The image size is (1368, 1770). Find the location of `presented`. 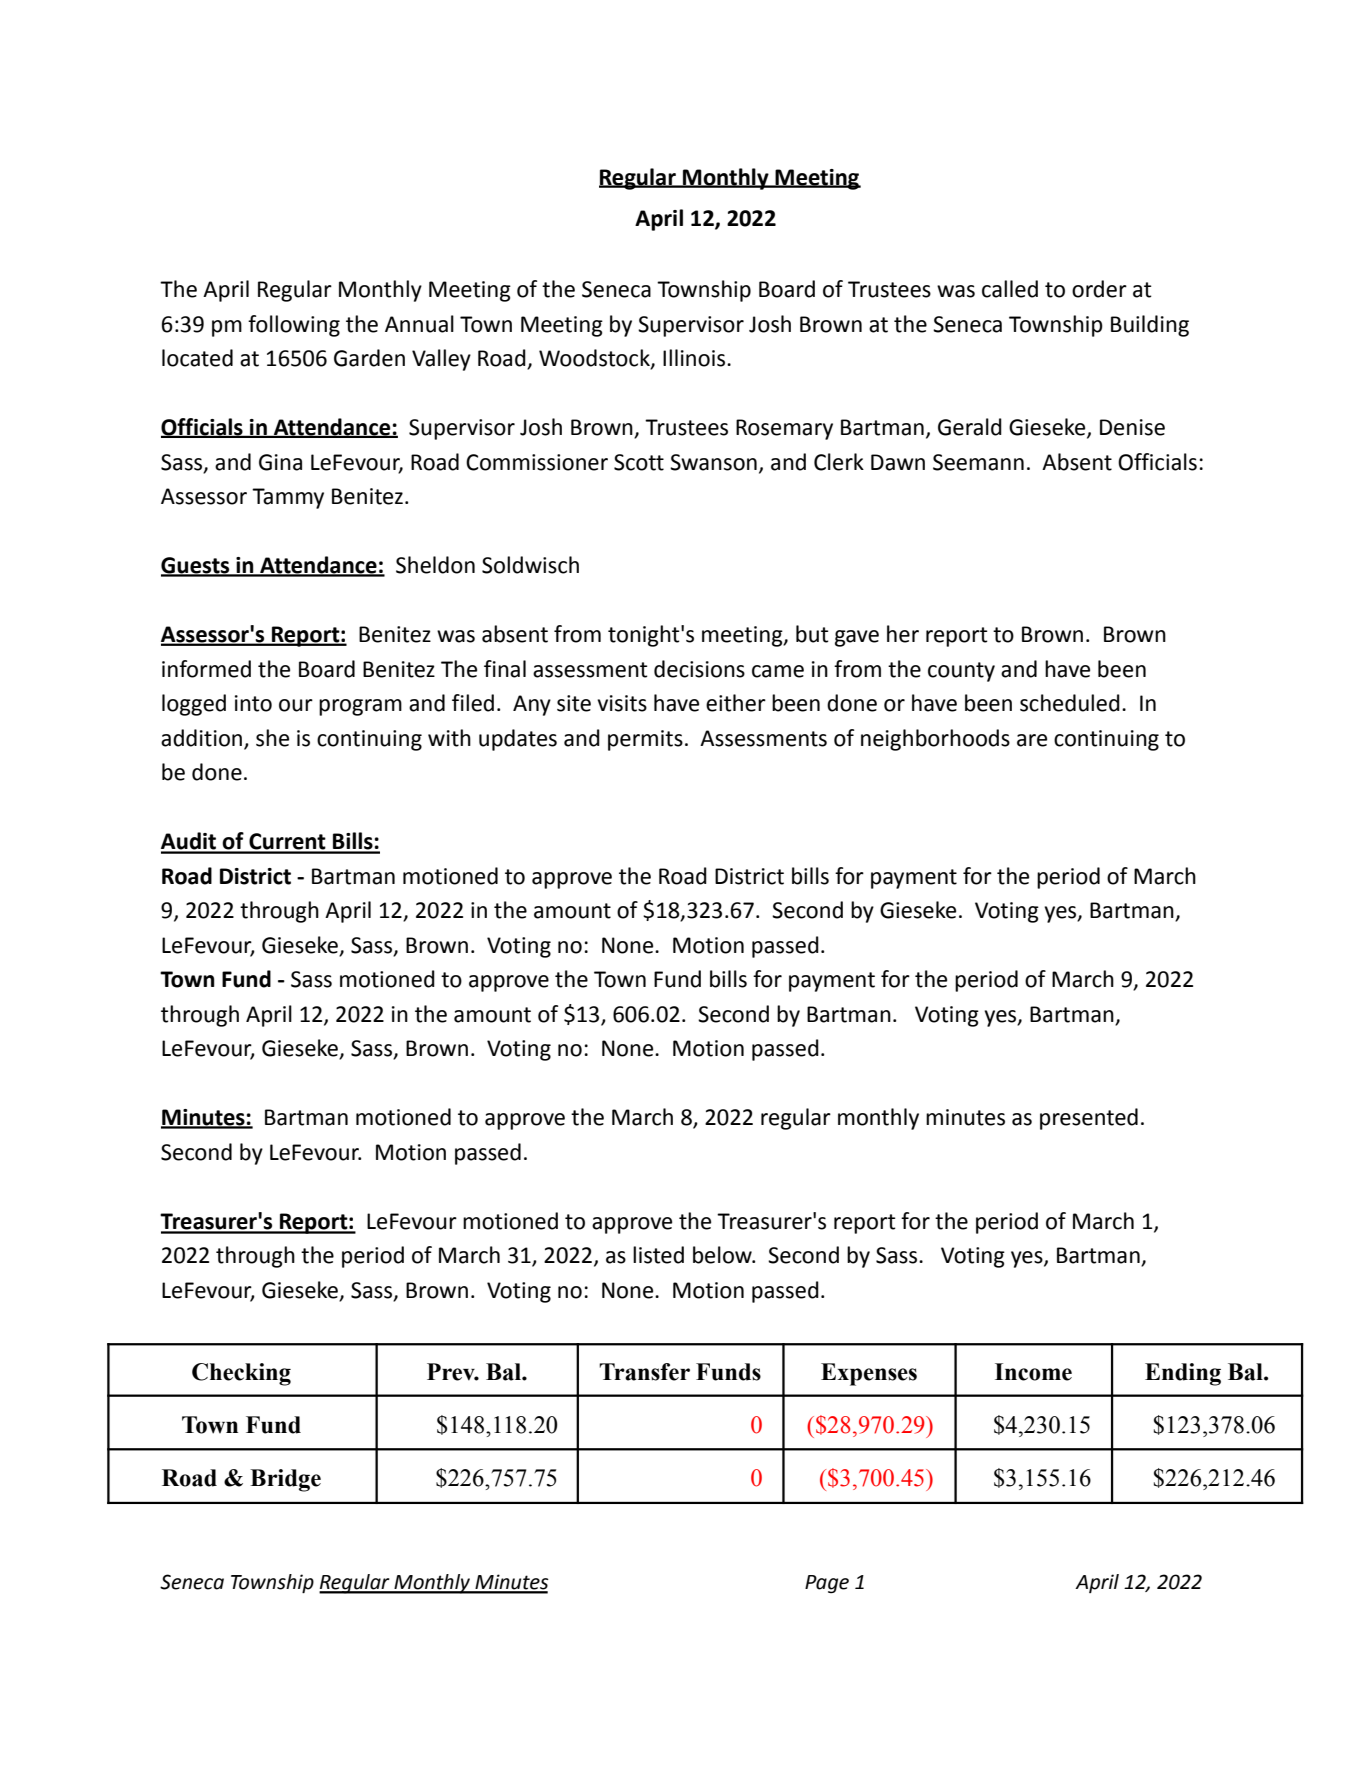

presented is located at coordinates (1089, 1119).
